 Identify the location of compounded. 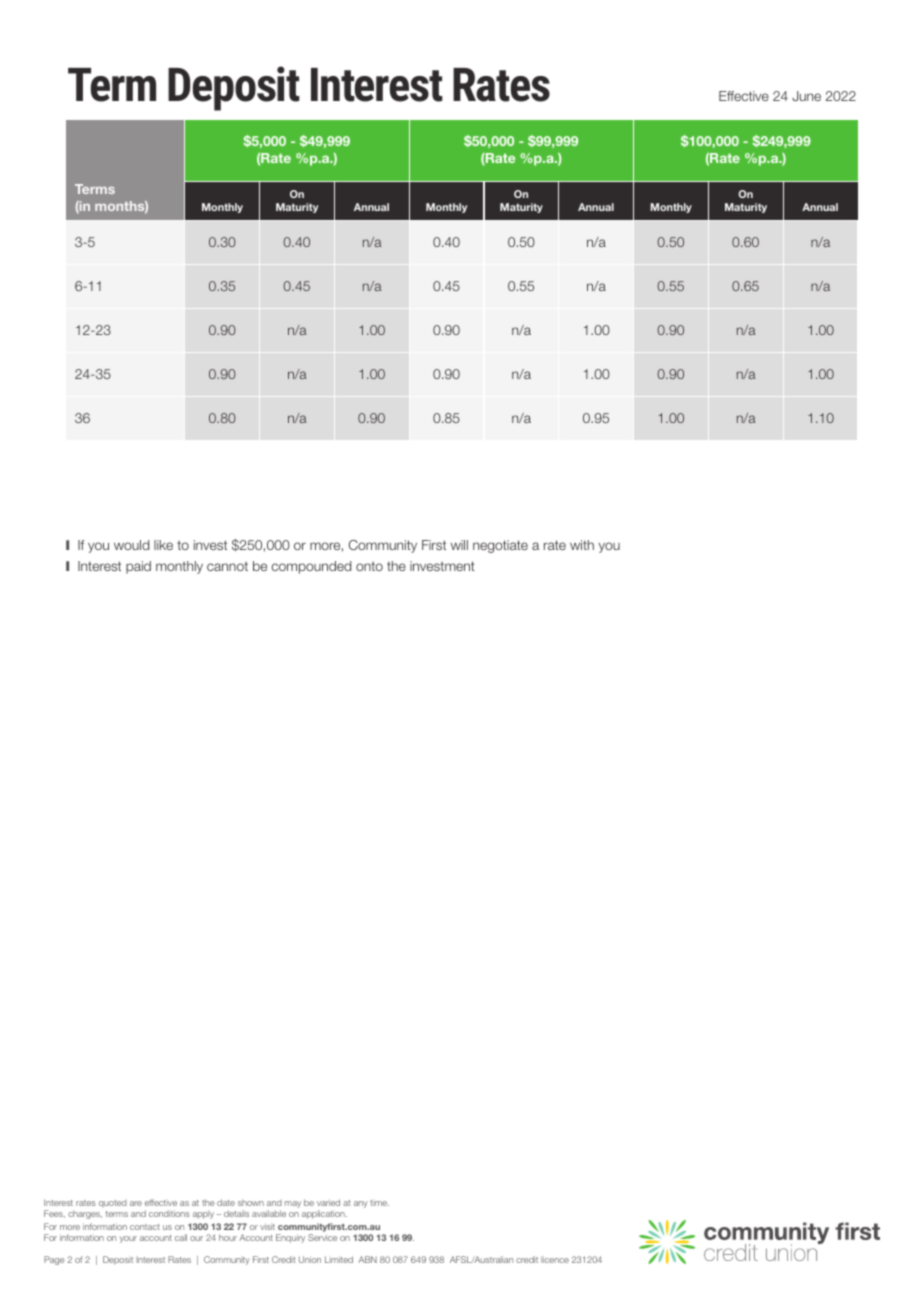
(311, 567).
